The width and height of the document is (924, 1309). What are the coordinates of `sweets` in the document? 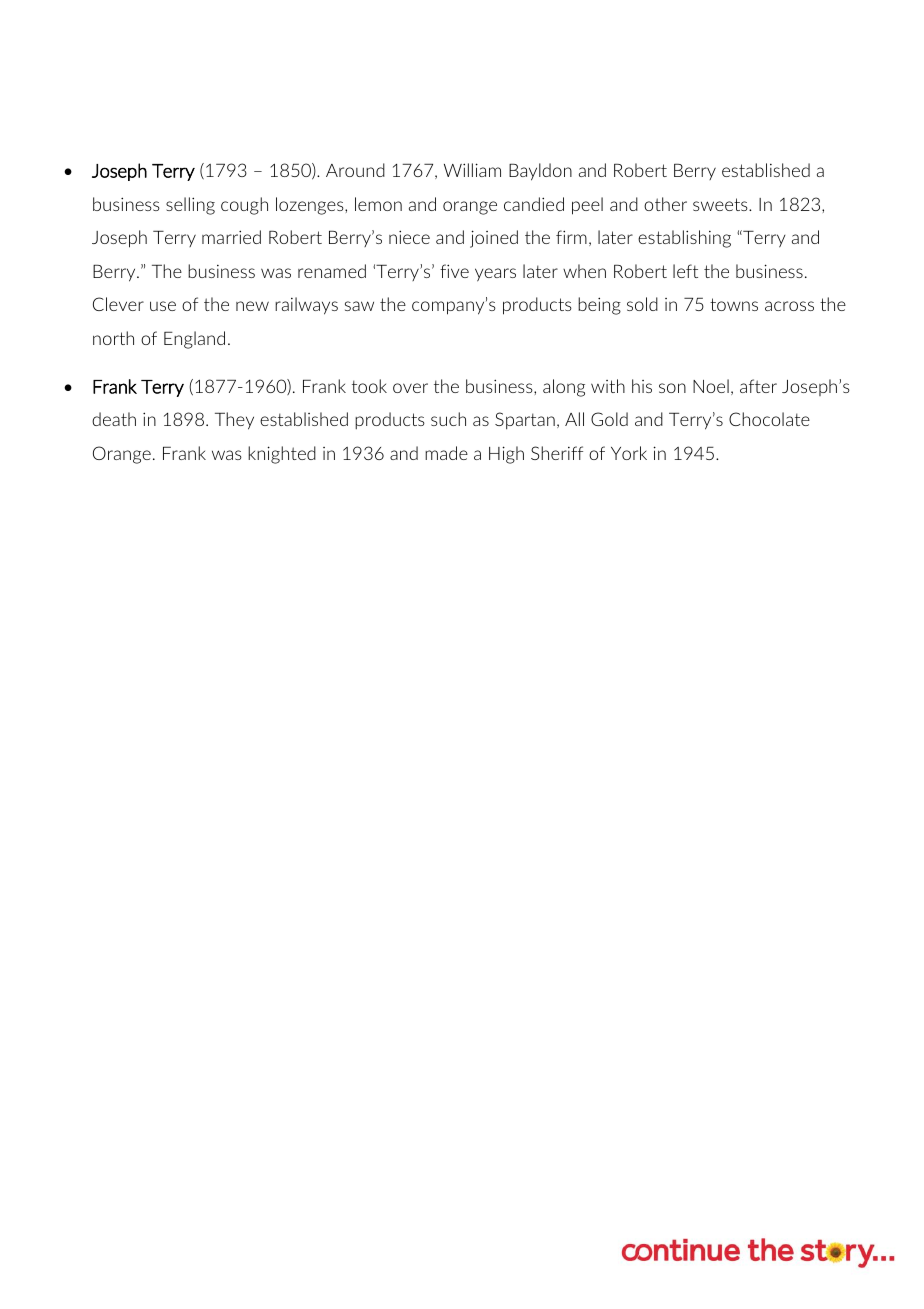 It's located at (721, 204).
